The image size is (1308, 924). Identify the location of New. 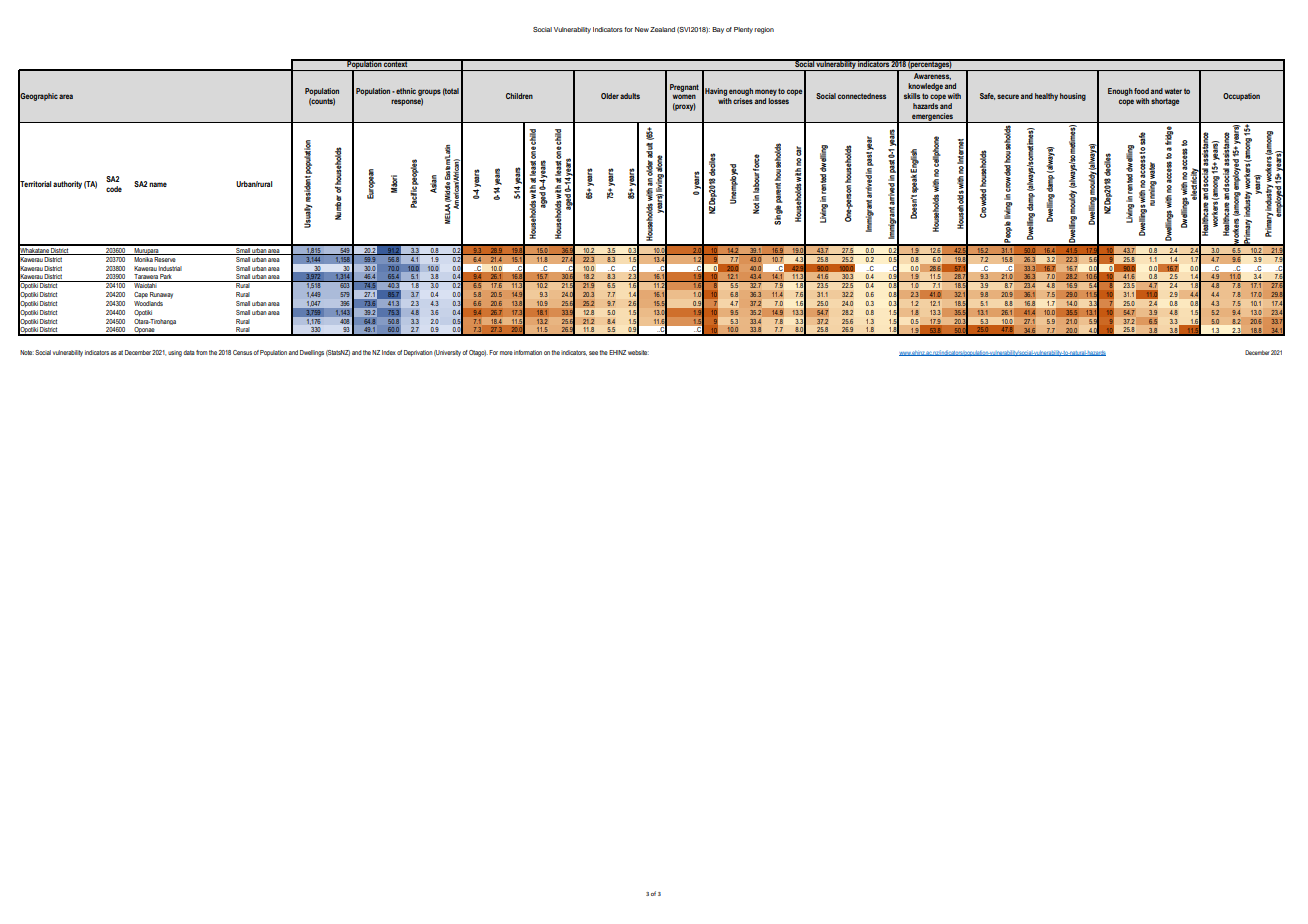
(642, 29).
